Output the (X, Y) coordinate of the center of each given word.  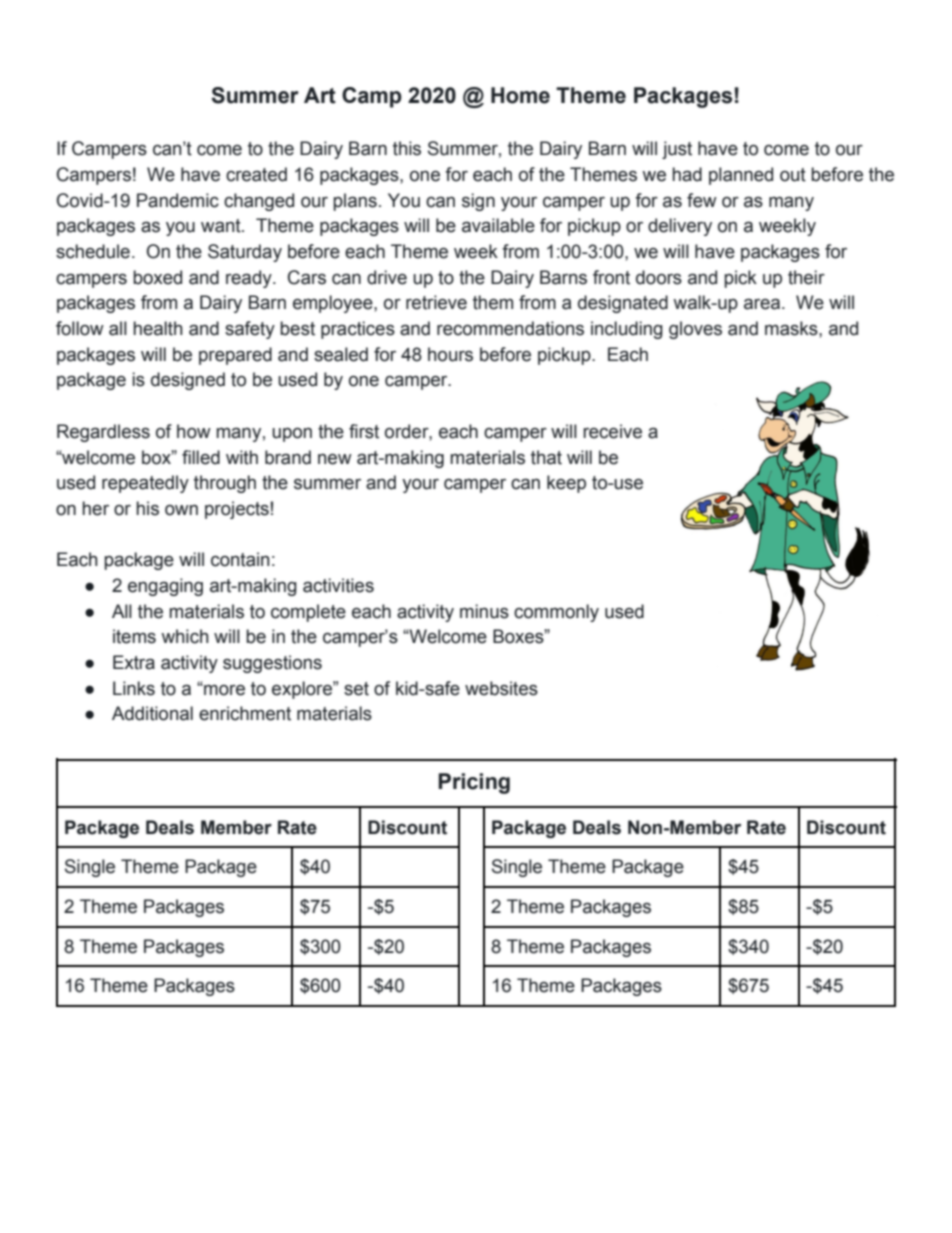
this (407, 148)
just (677, 150)
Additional (152, 713)
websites (501, 688)
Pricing (474, 783)
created (256, 174)
